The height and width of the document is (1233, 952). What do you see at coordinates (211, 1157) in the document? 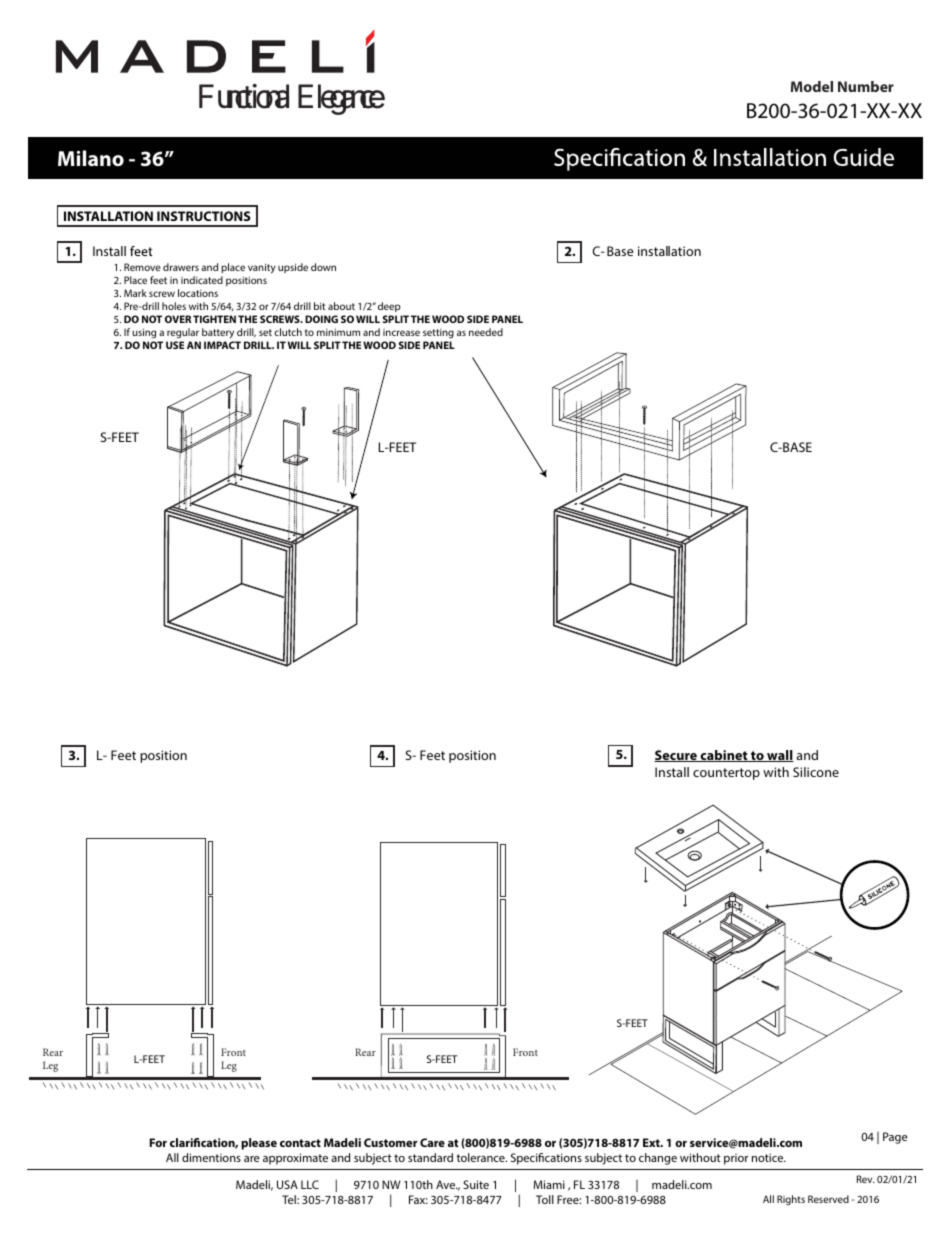
I see `dimentions` at bounding box center [211, 1157].
